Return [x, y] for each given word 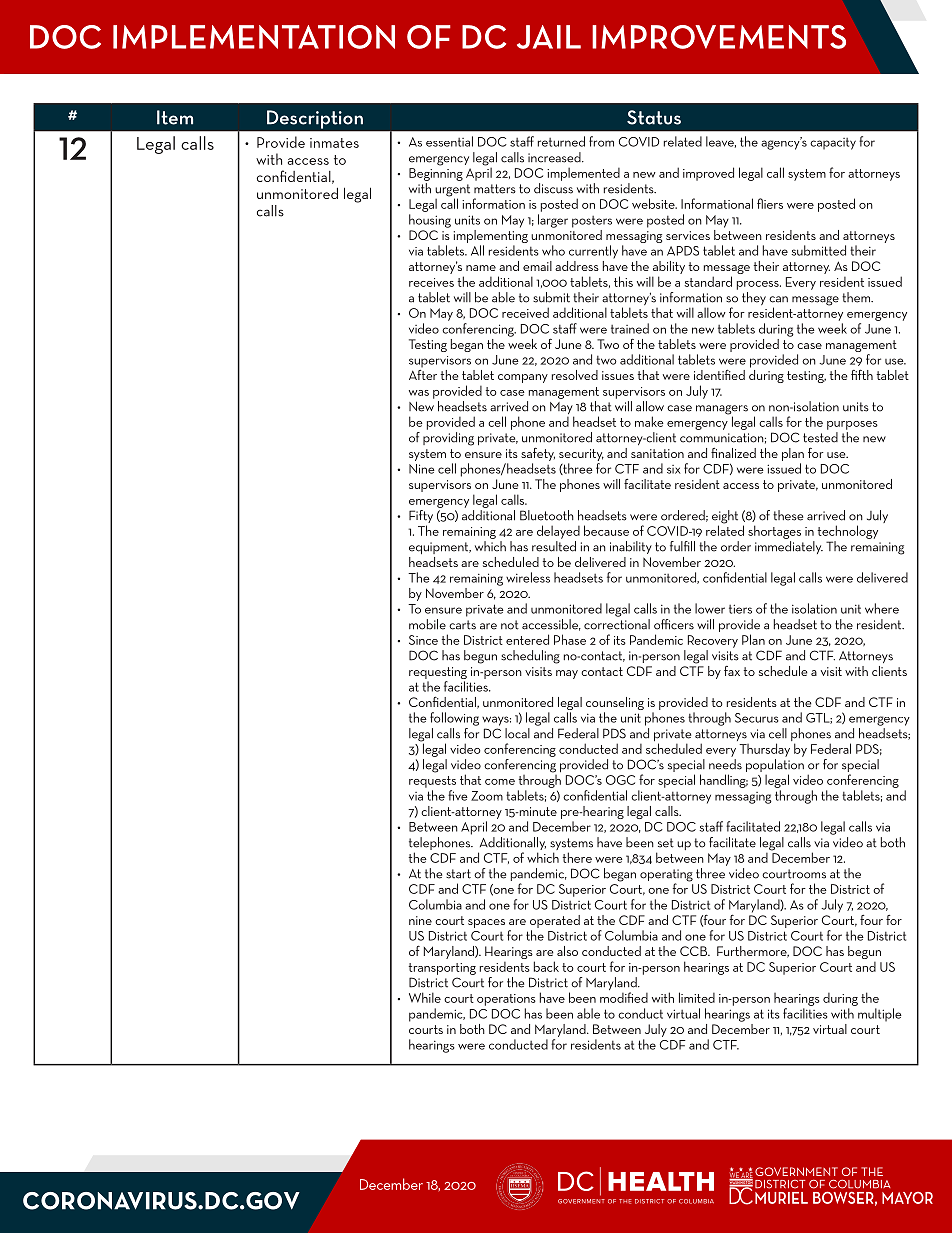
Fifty [421, 518]
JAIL [549, 37]
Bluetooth [547, 515]
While [425, 997]
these [788, 515]
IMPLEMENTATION [254, 37]
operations [506, 1000]
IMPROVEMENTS [719, 37]
